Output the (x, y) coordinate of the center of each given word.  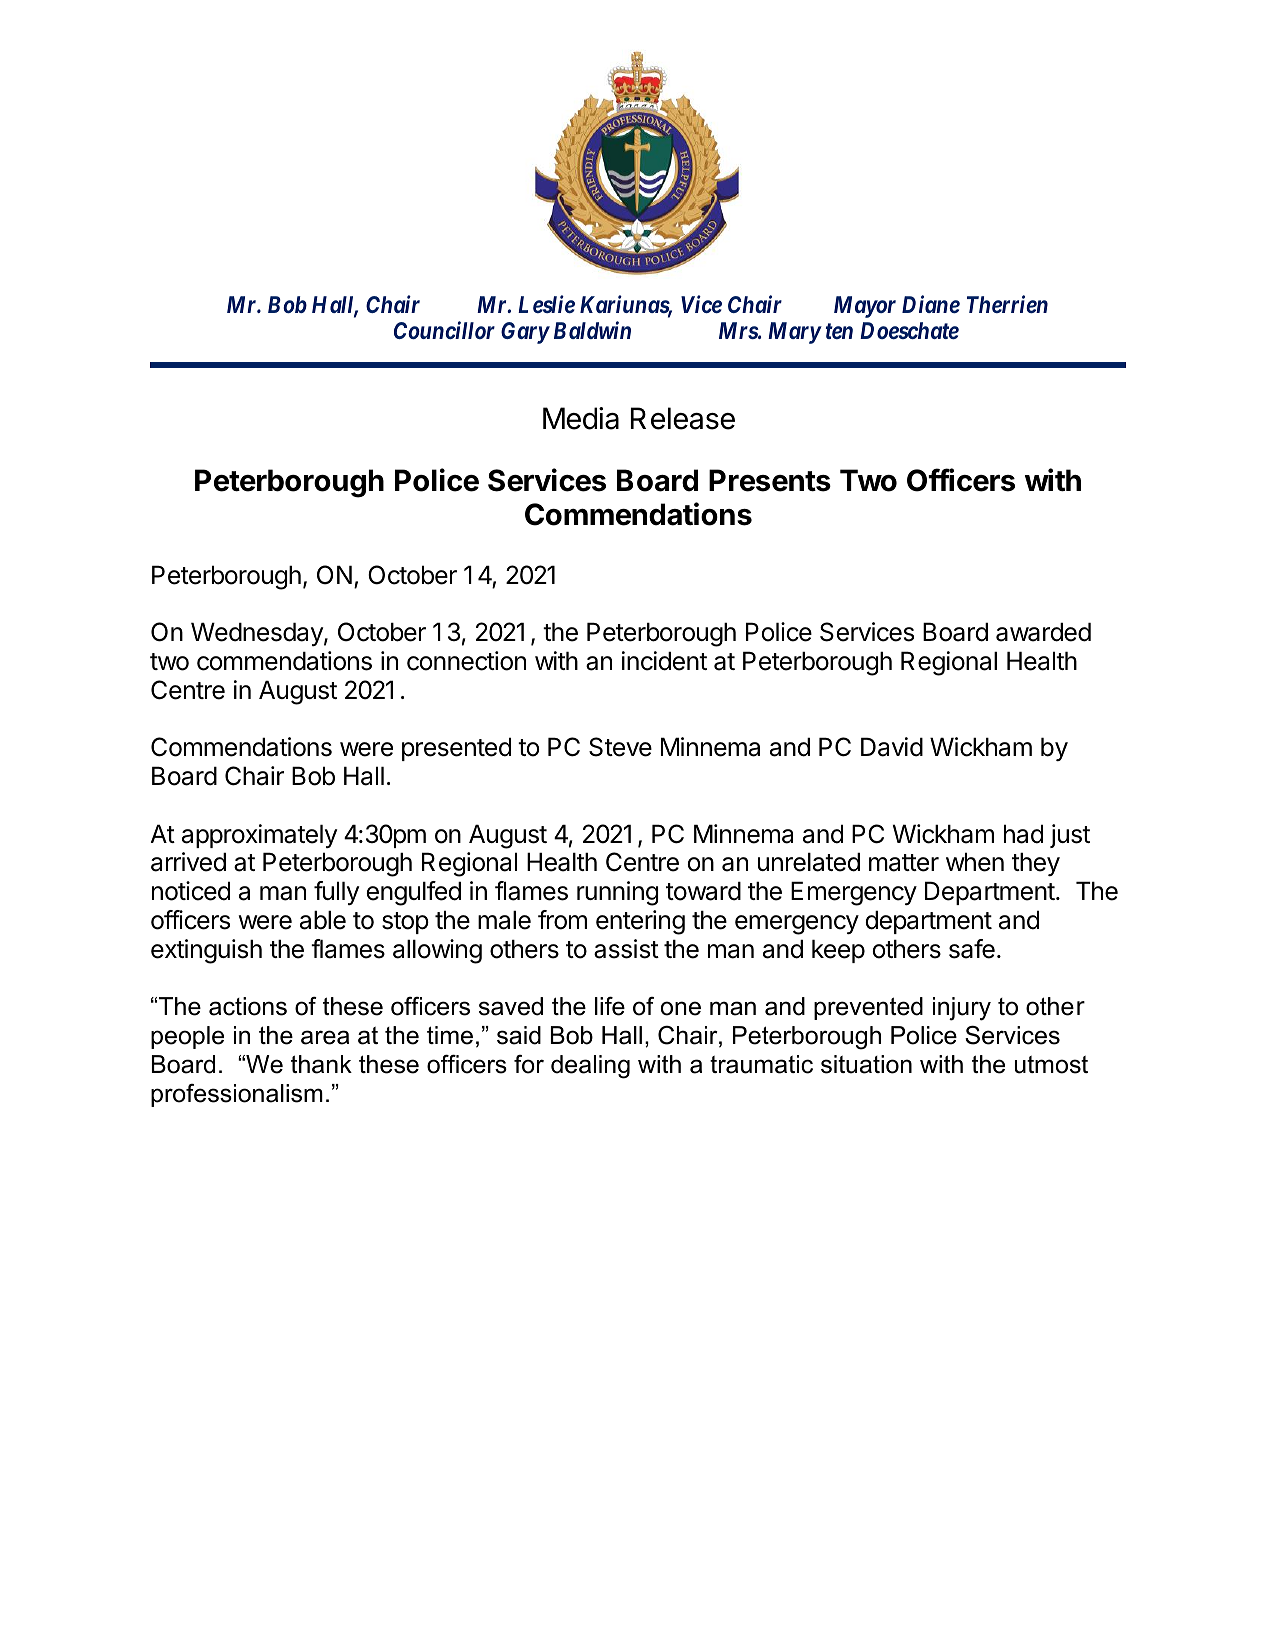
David (892, 747)
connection (466, 661)
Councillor (444, 330)
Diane (931, 304)
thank (321, 1064)
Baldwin (592, 330)
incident (664, 661)
